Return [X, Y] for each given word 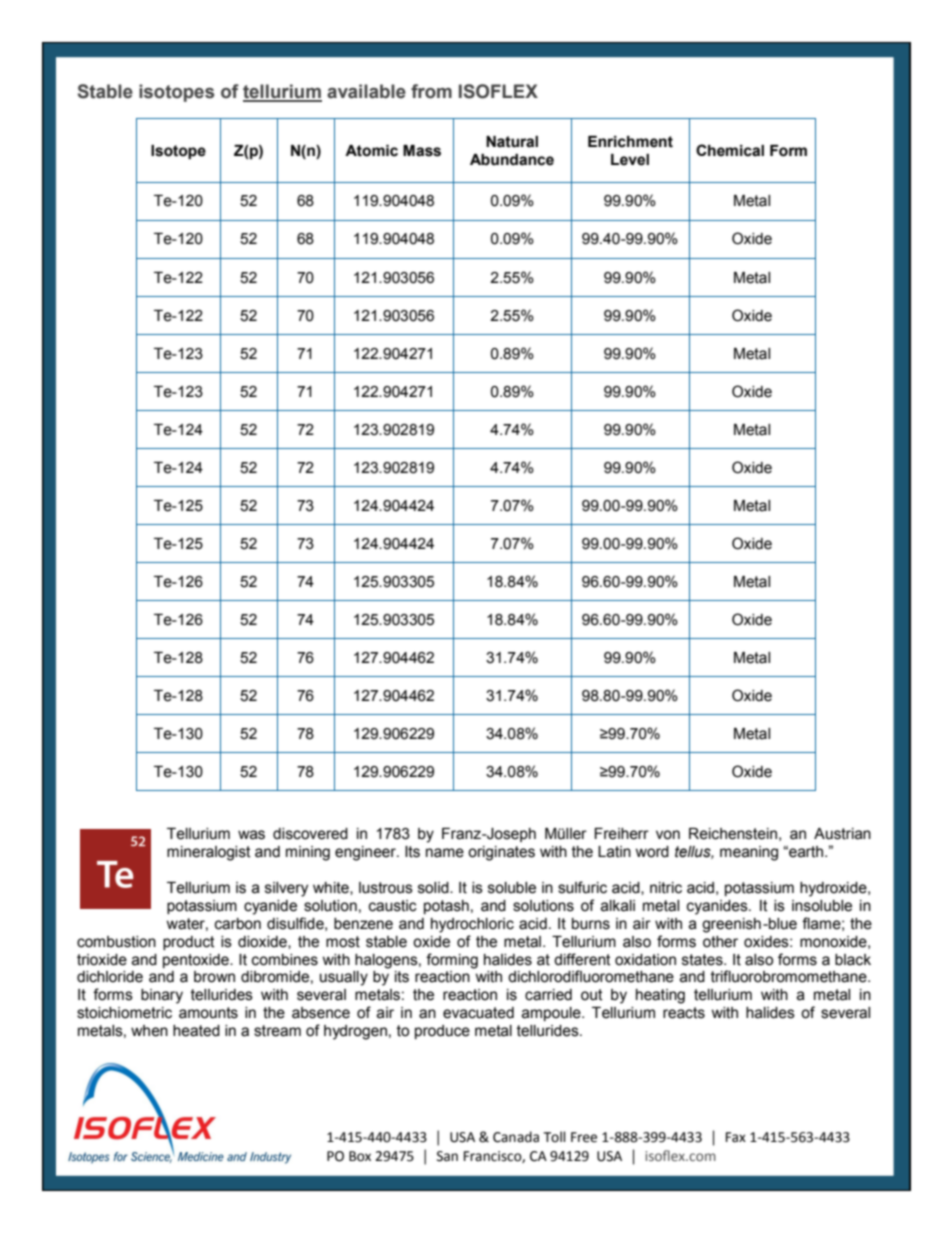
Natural [512, 142]
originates [501, 853]
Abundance [512, 160]
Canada [516, 1137]
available [366, 91]
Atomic [371, 151]
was [251, 835]
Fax [736, 1137]
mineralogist [209, 853]
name [445, 853]
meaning [749, 853]
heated [196, 1031]
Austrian [842, 834]
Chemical [730, 150]
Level [630, 160]
